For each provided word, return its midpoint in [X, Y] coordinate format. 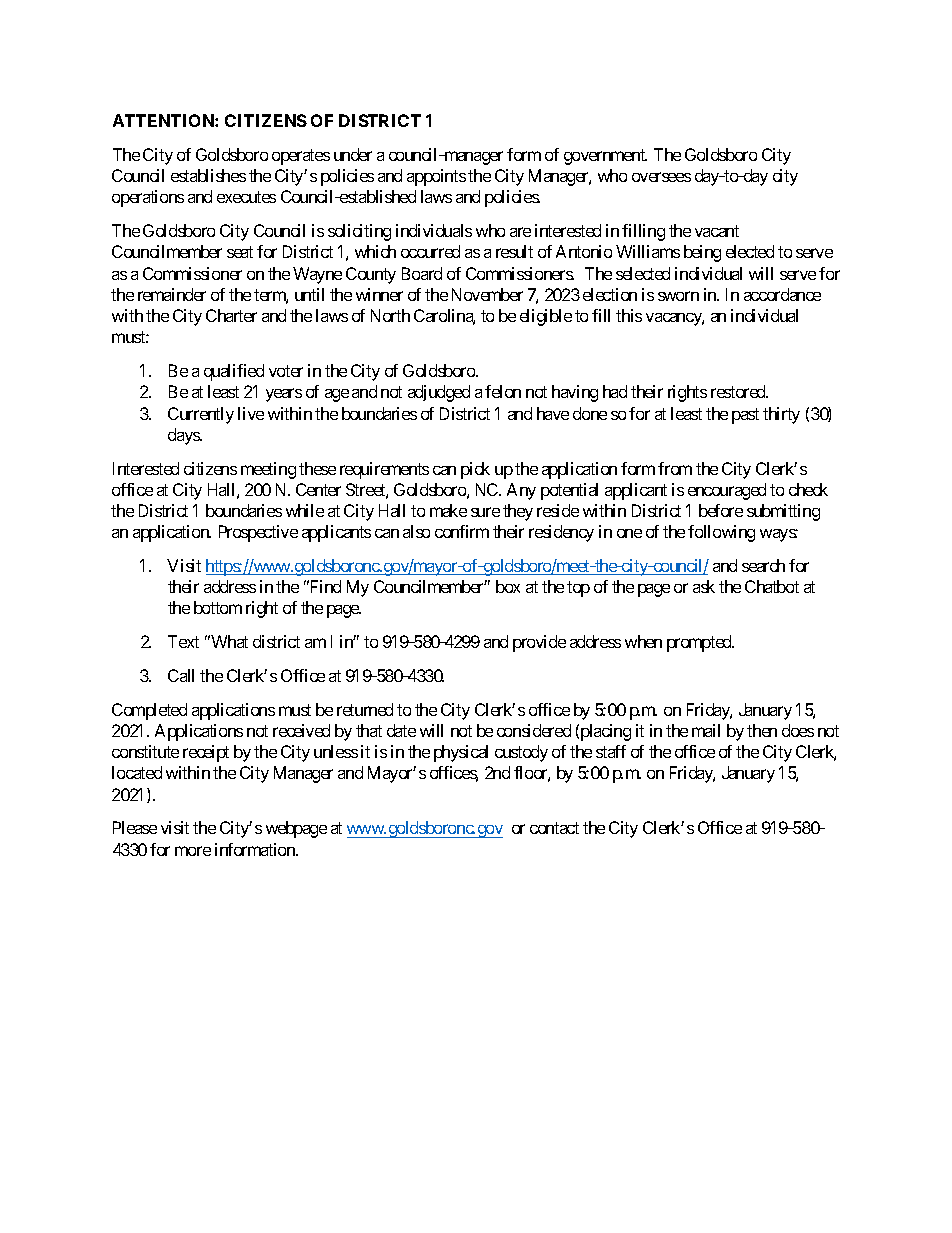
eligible [546, 317]
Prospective [258, 533]
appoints [436, 177]
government [605, 157]
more [193, 851]
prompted [700, 643]
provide [539, 643]
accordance [782, 294]
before [721, 510]
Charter [231, 315]
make [448, 510]
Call [181, 675]
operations [148, 198]
